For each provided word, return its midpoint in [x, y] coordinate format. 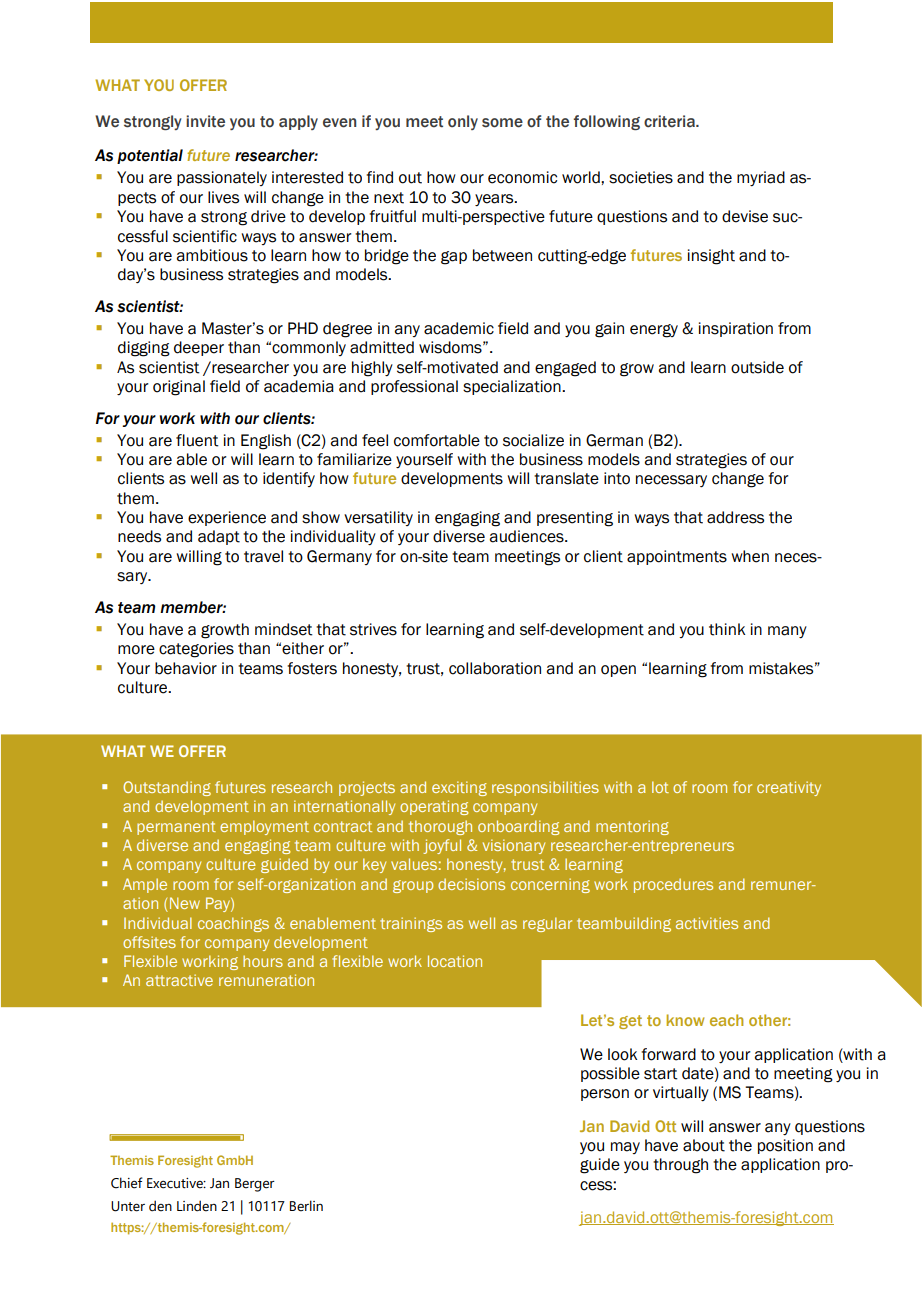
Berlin [306, 1206]
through [680, 1166]
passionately [222, 178]
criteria [670, 121]
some [502, 123]
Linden [197, 1206]
